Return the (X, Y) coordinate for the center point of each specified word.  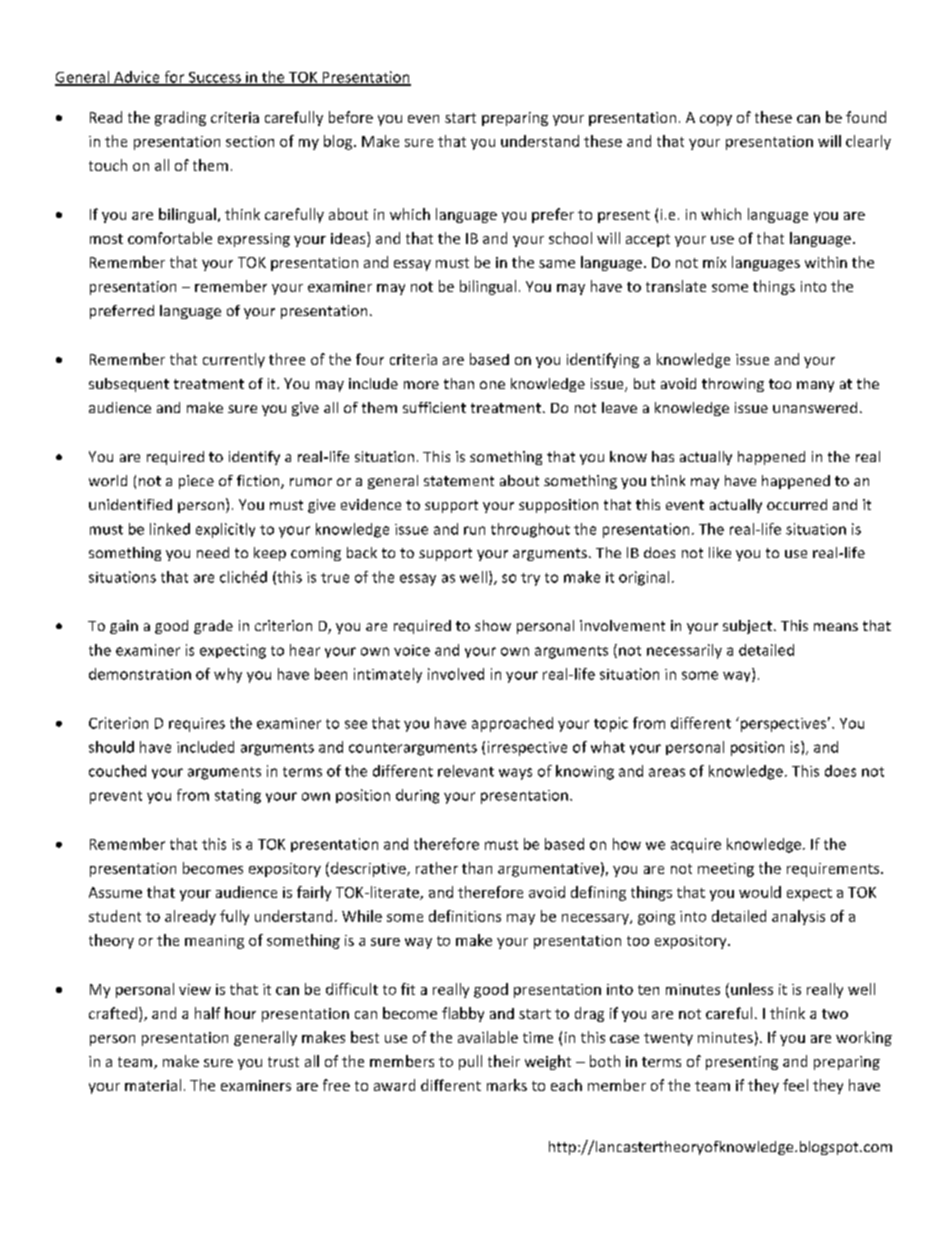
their (504, 1061)
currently (234, 360)
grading (180, 118)
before (351, 117)
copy (716, 120)
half (207, 1013)
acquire (696, 845)
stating (238, 796)
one (492, 385)
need (213, 552)
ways (515, 774)
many (815, 386)
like (720, 552)
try (530, 579)
